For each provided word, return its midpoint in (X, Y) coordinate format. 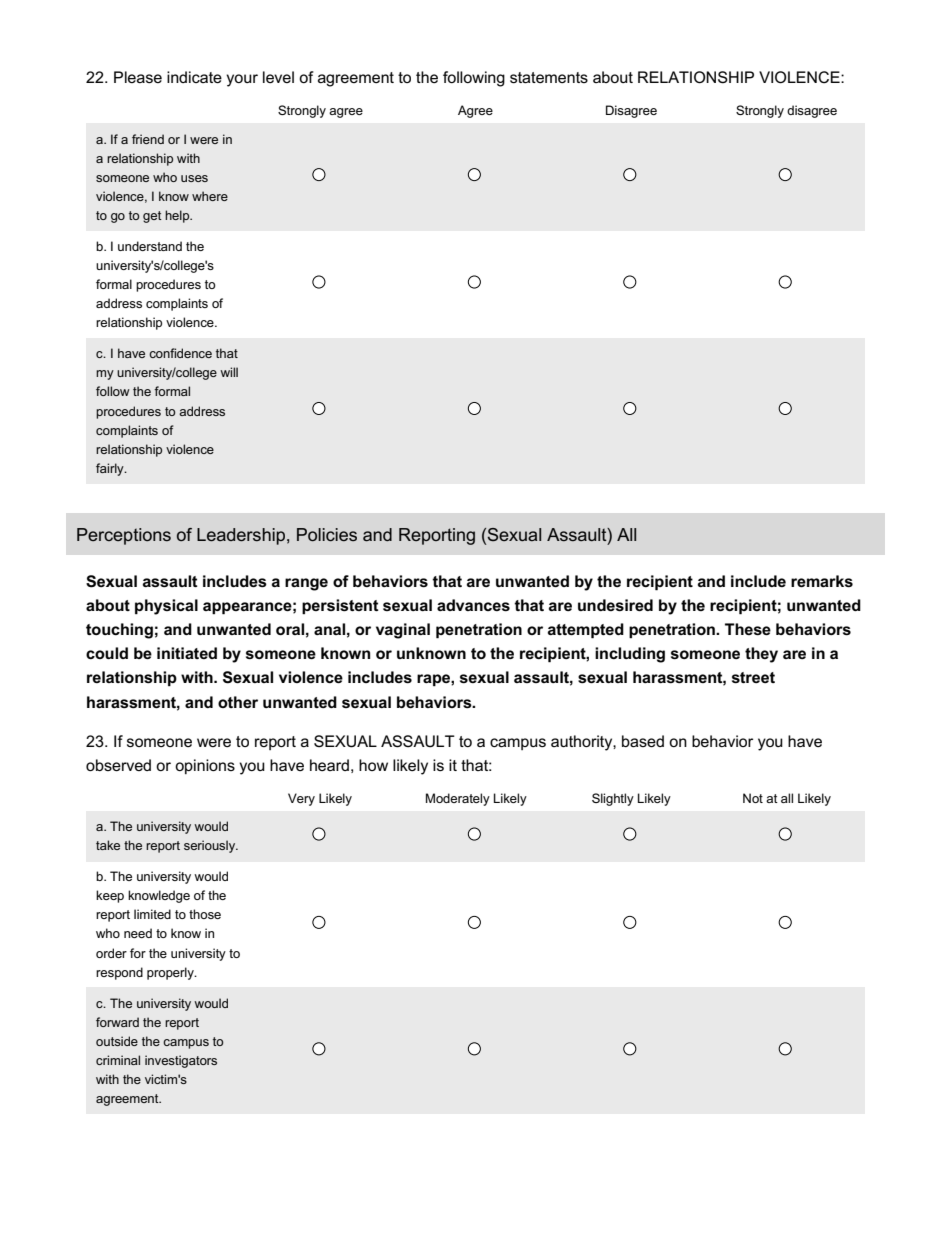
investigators (181, 1061)
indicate (194, 77)
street (753, 678)
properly (171, 973)
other (238, 702)
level (278, 77)
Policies (327, 534)
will (229, 372)
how (373, 765)
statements (549, 77)
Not (753, 798)
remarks (822, 581)
